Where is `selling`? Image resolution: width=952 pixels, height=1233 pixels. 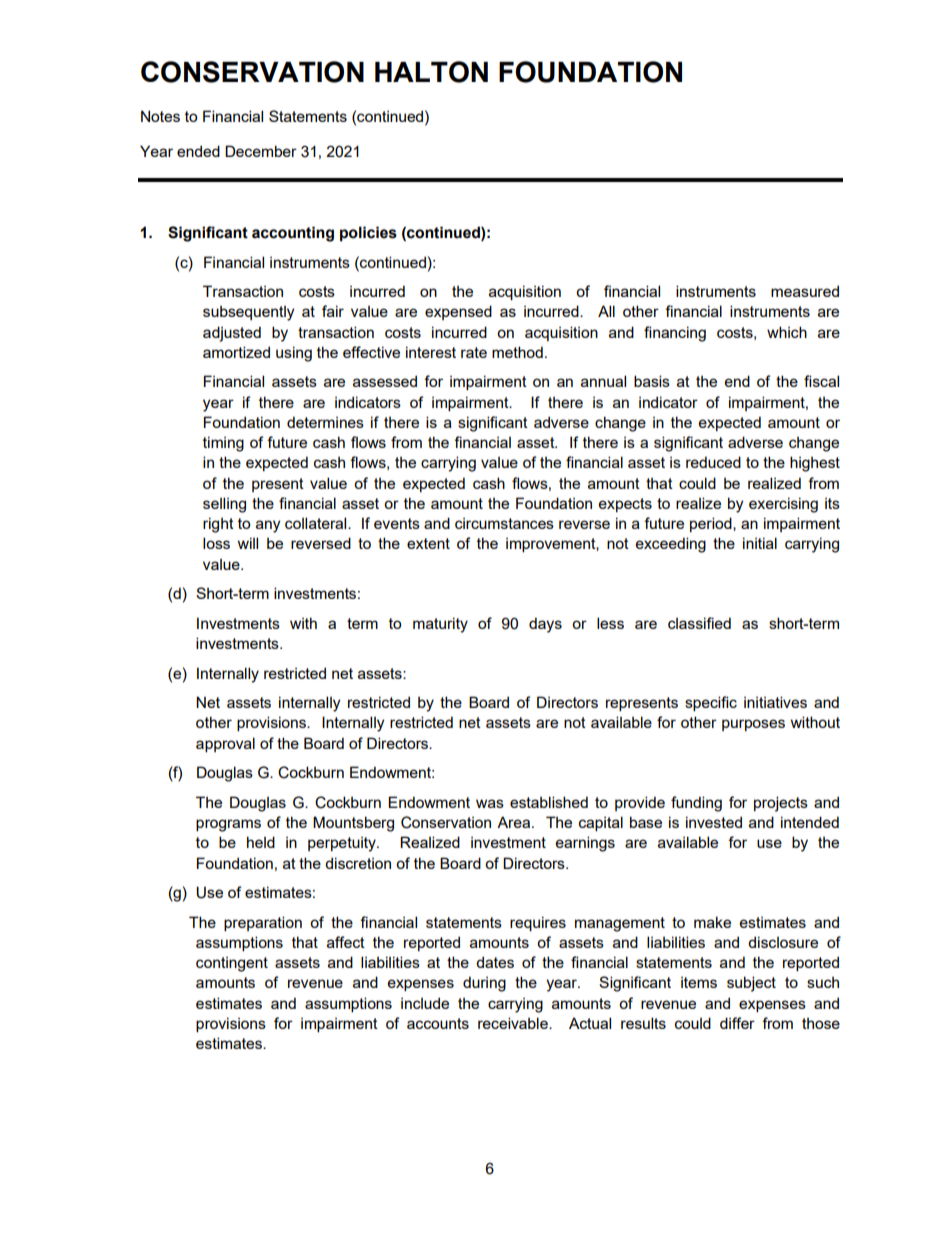
selling is located at coordinates (224, 505).
